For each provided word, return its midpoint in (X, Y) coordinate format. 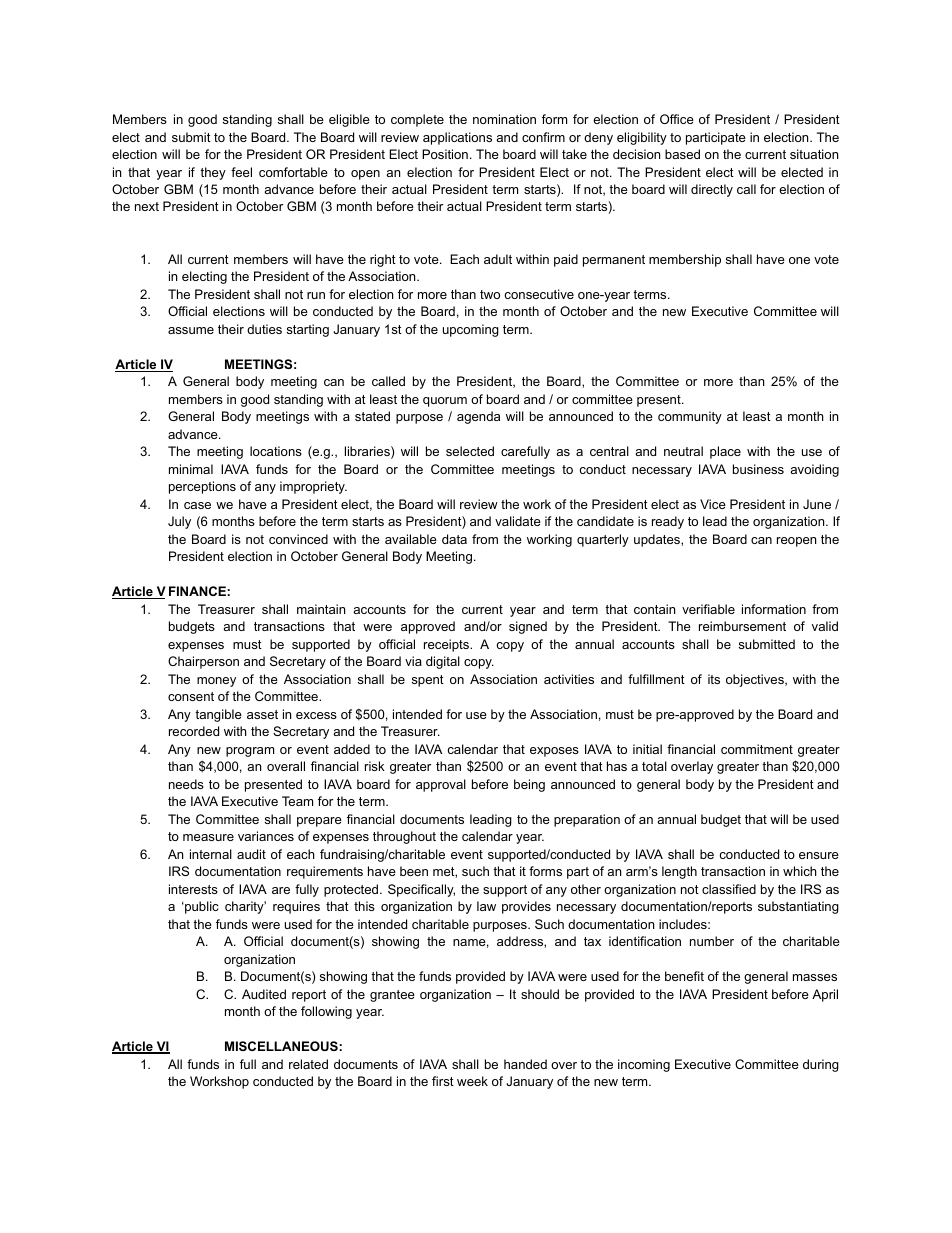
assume (191, 330)
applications (457, 138)
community (690, 417)
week (472, 1081)
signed (528, 627)
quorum (445, 402)
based (682, 154)
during (821, 1065)
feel (241, 172)
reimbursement (742, 626)
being (529, 785)
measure (208, 837)
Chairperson (203, 662)
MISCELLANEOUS (282, 1046)
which (800, 871)
